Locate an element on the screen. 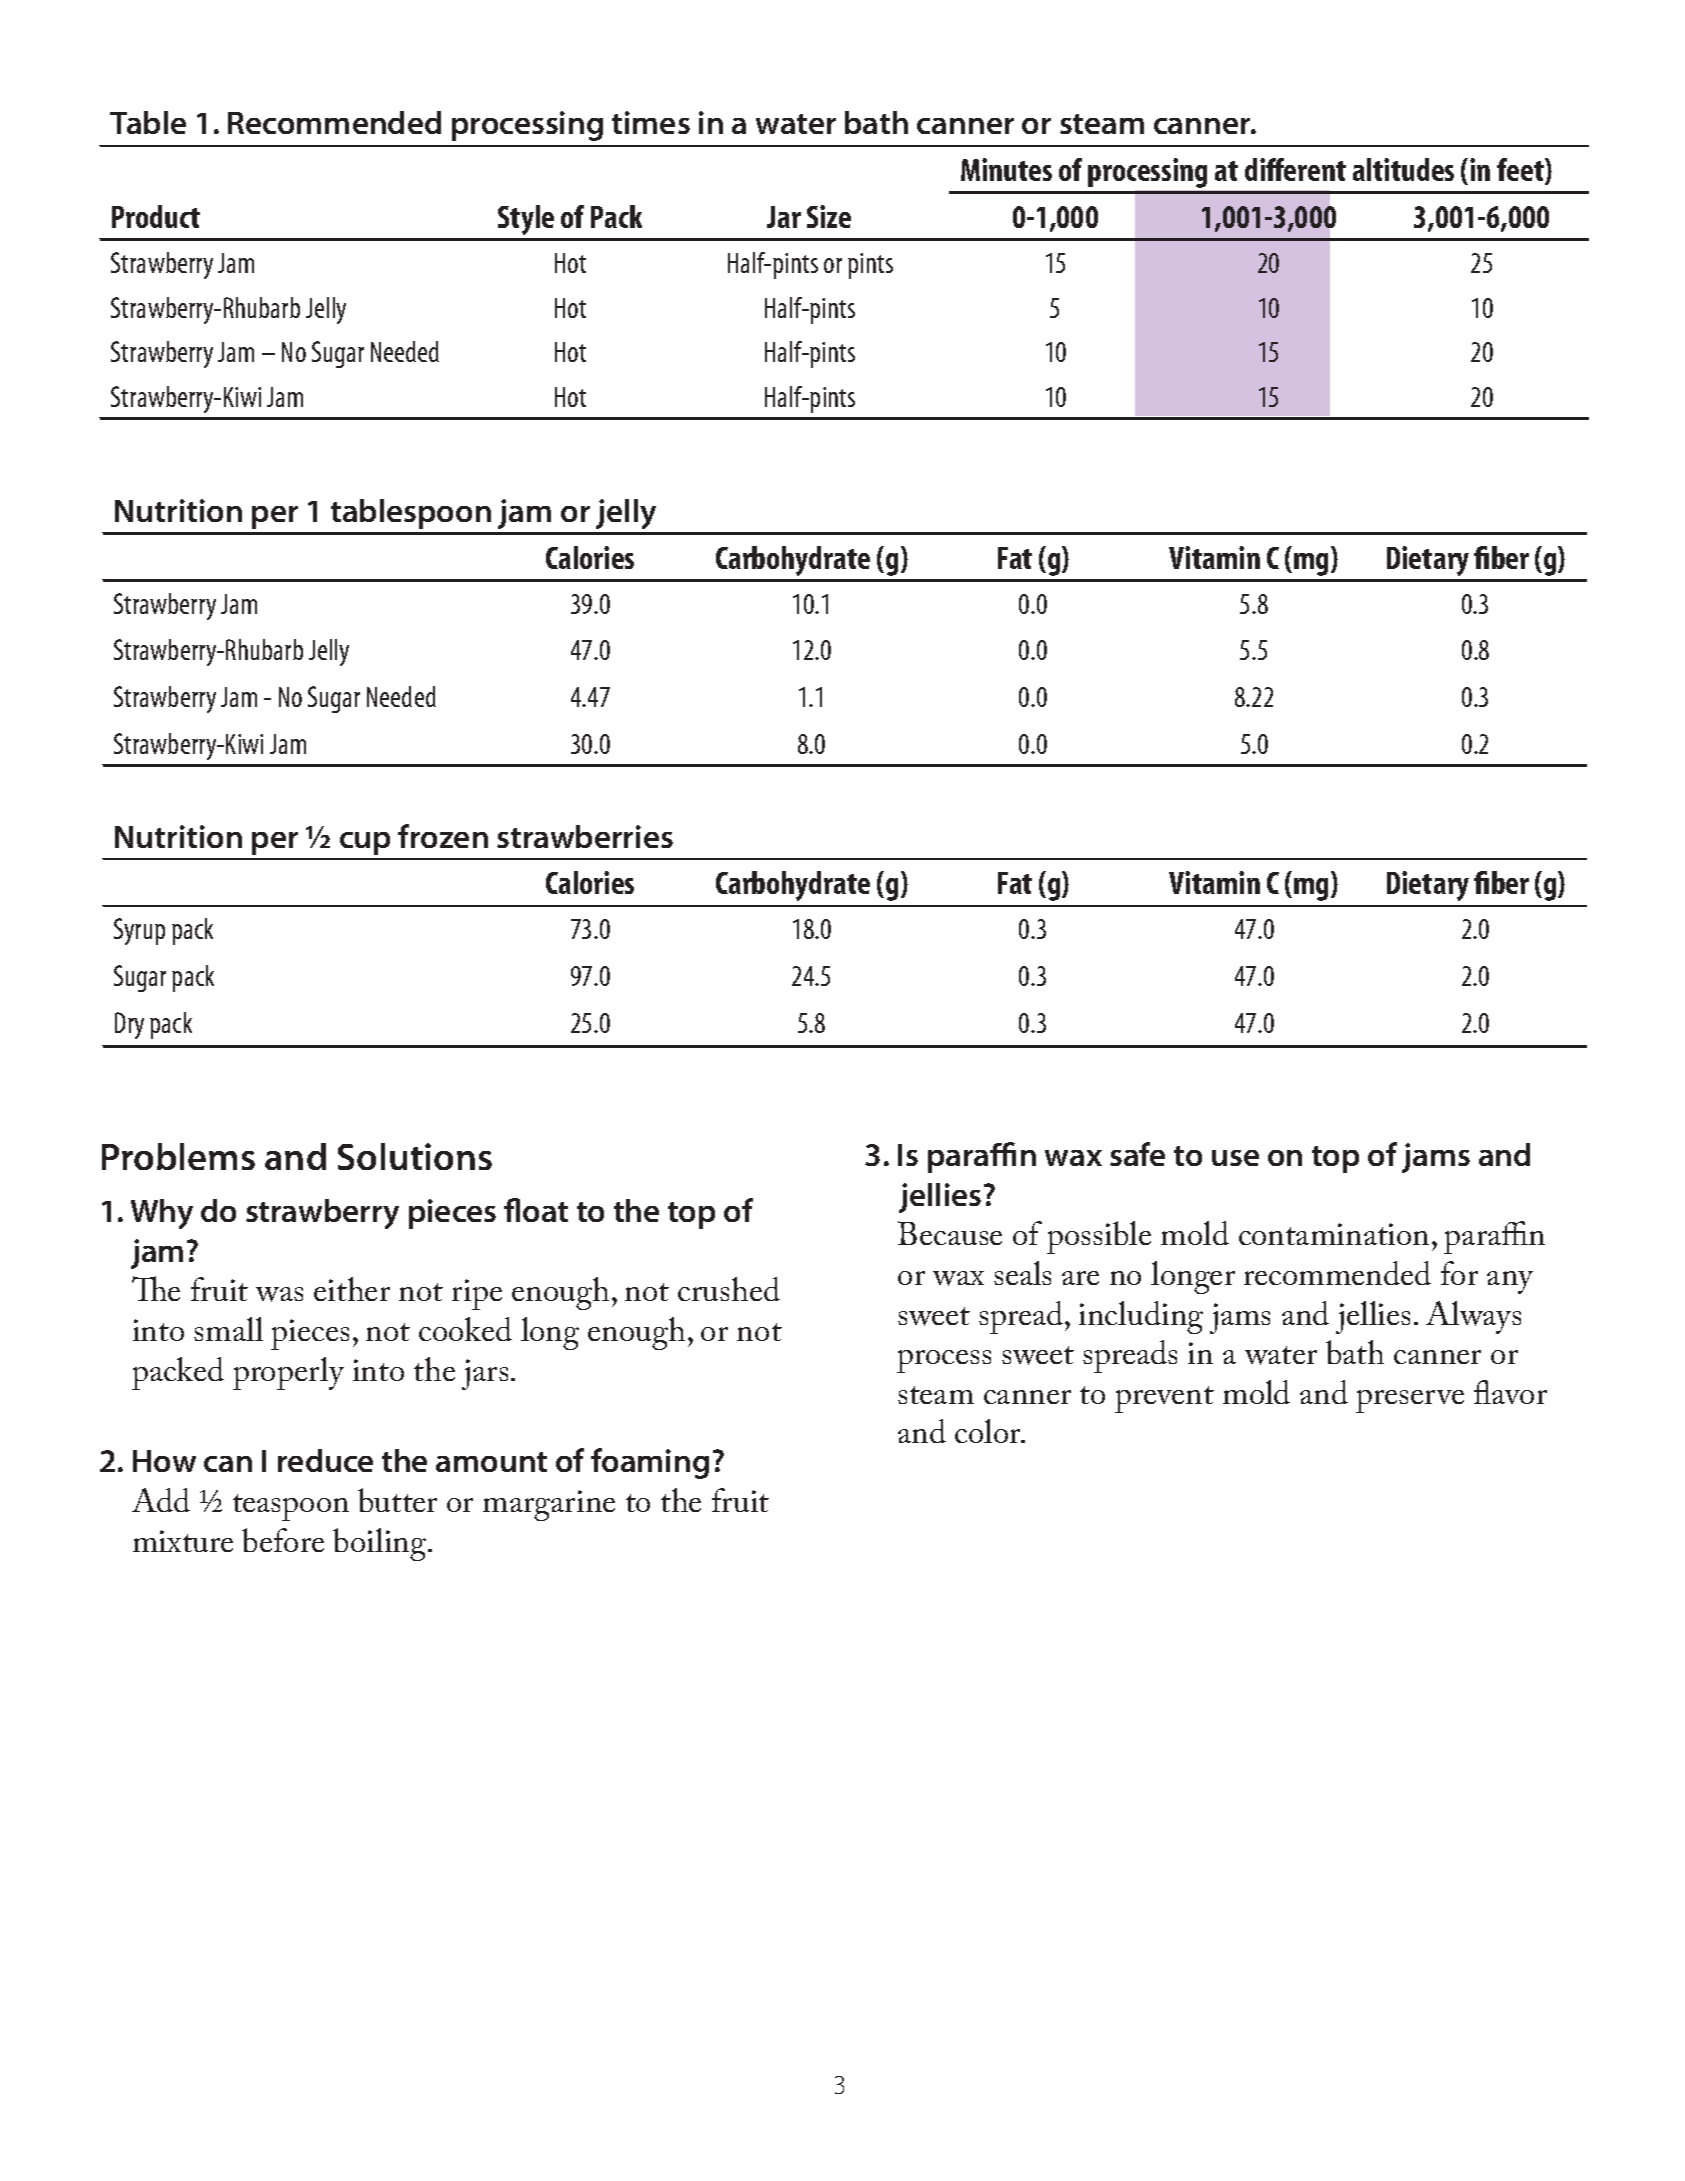  before is located at coordinates (283, 1540).
